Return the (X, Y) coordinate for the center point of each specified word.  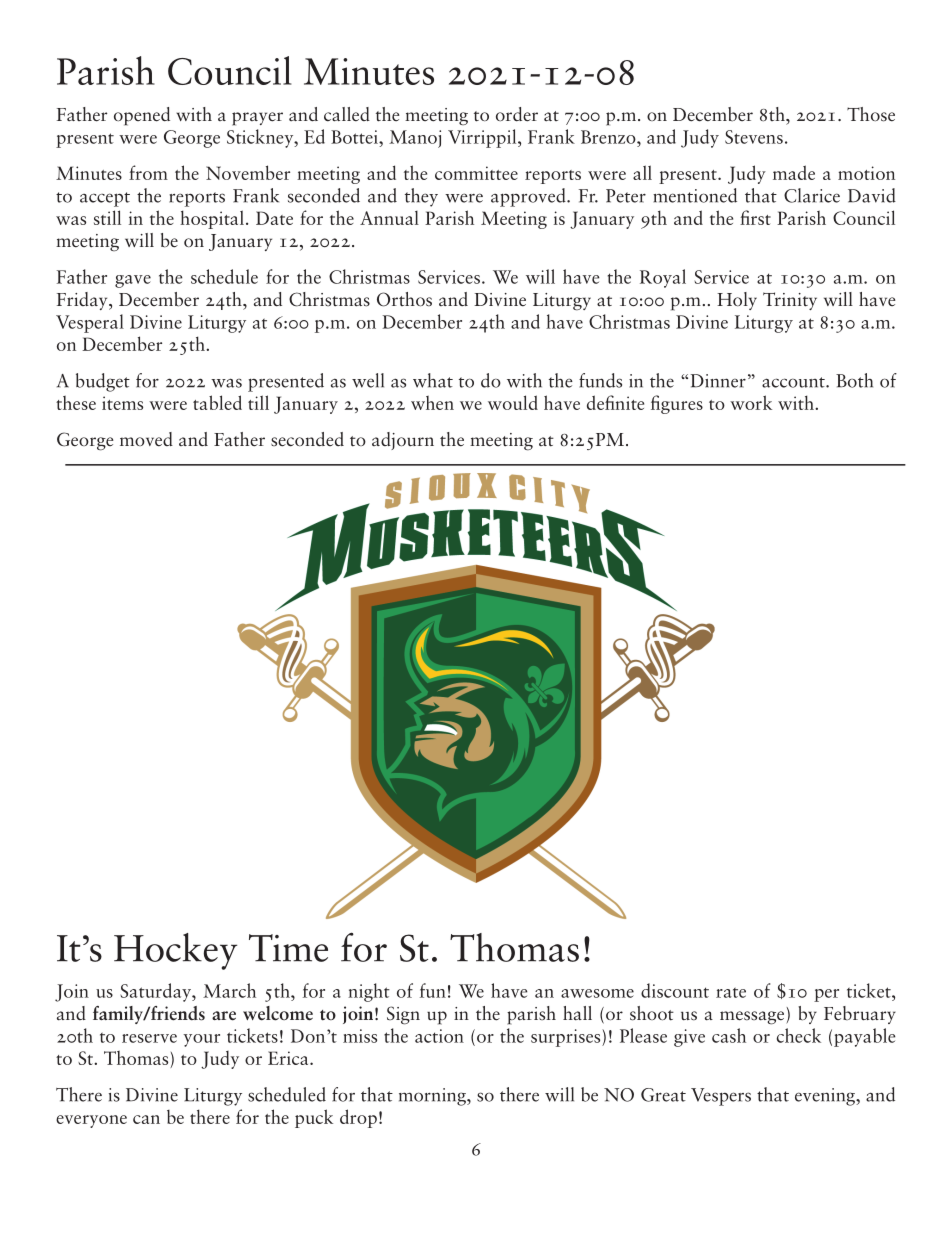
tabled (217, 402)
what (433, 380)
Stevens (754, 137)
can (146, 1119)
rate (731, 993)
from (148, 172)
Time (288, 948)
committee (476, 173)
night (369, 992)
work (751, 402)
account (794, 382)
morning (433, 1097)
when (432, 403)
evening (826, 1097)
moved (146, 439)
